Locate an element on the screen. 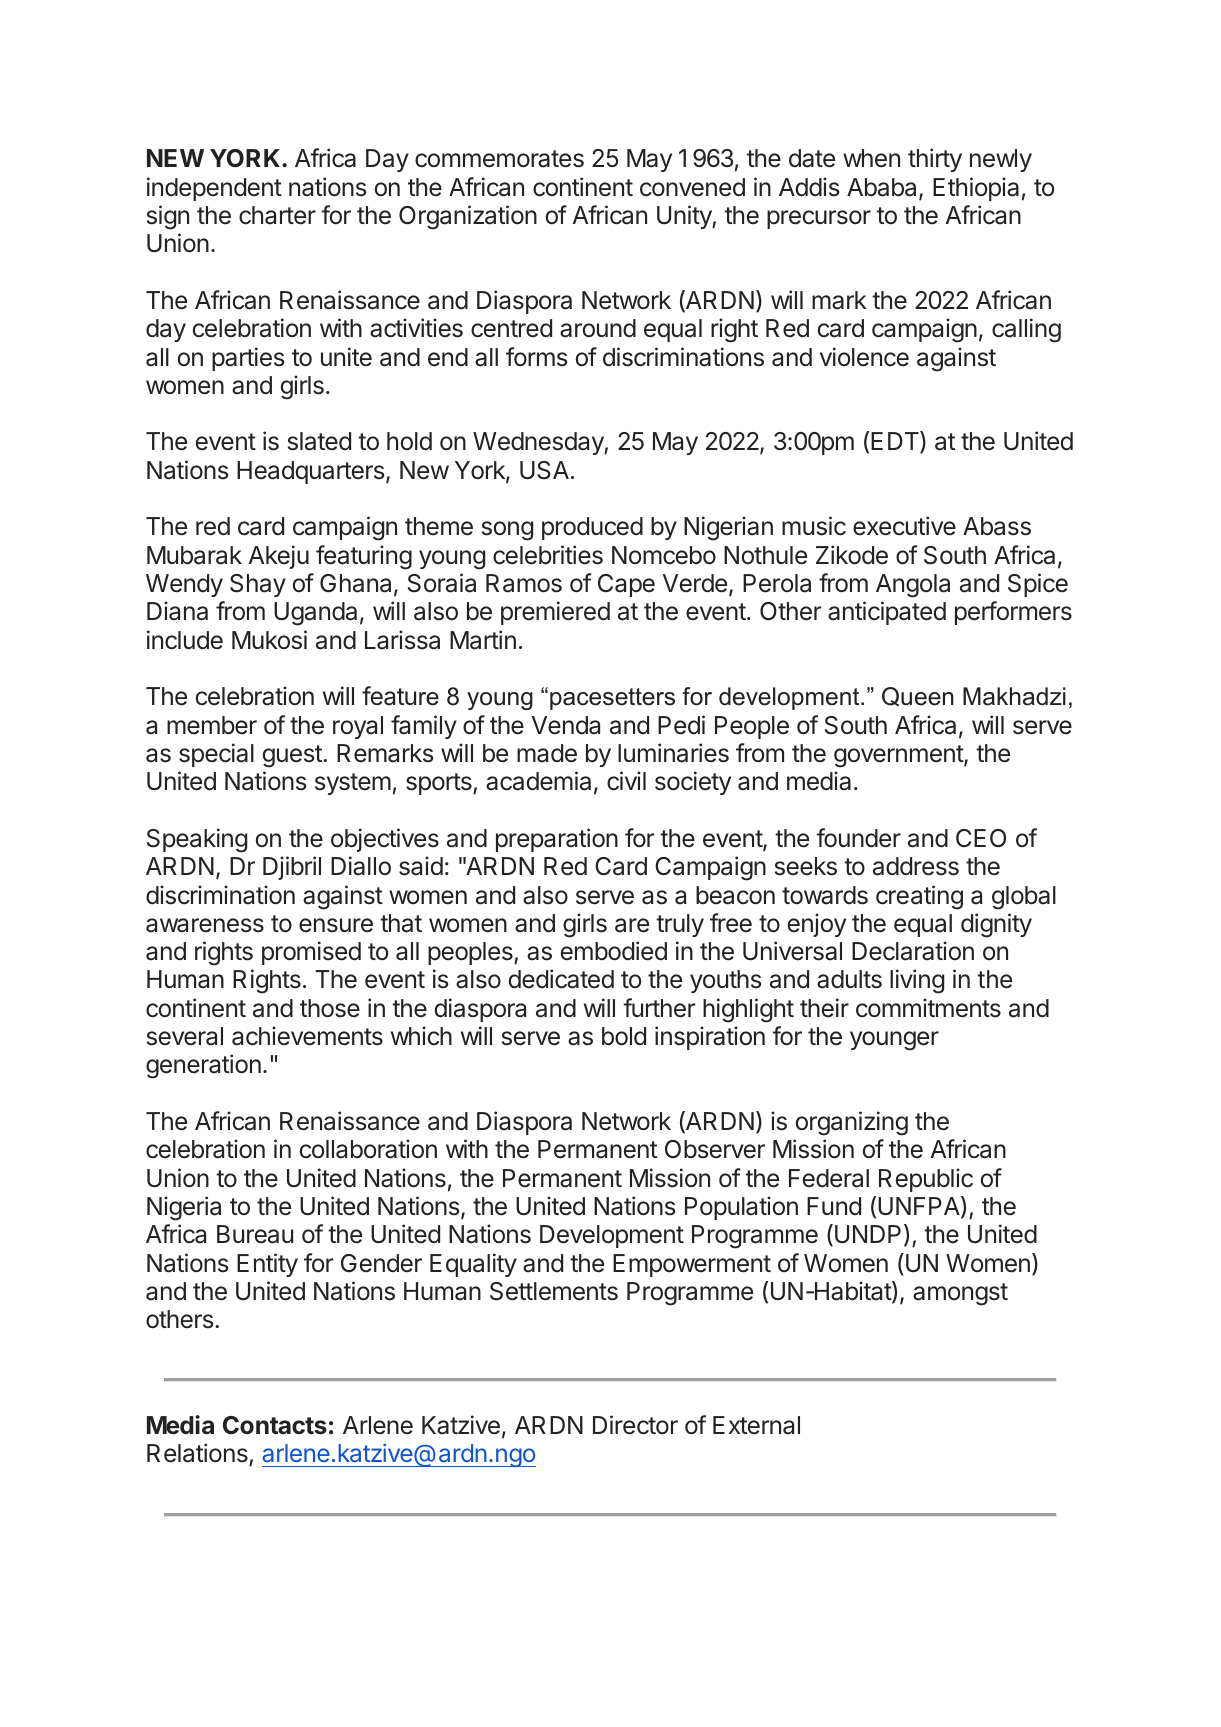 The width and height of the screenshot is (1221, 1727). charter is located at coordinates (277, 215).
